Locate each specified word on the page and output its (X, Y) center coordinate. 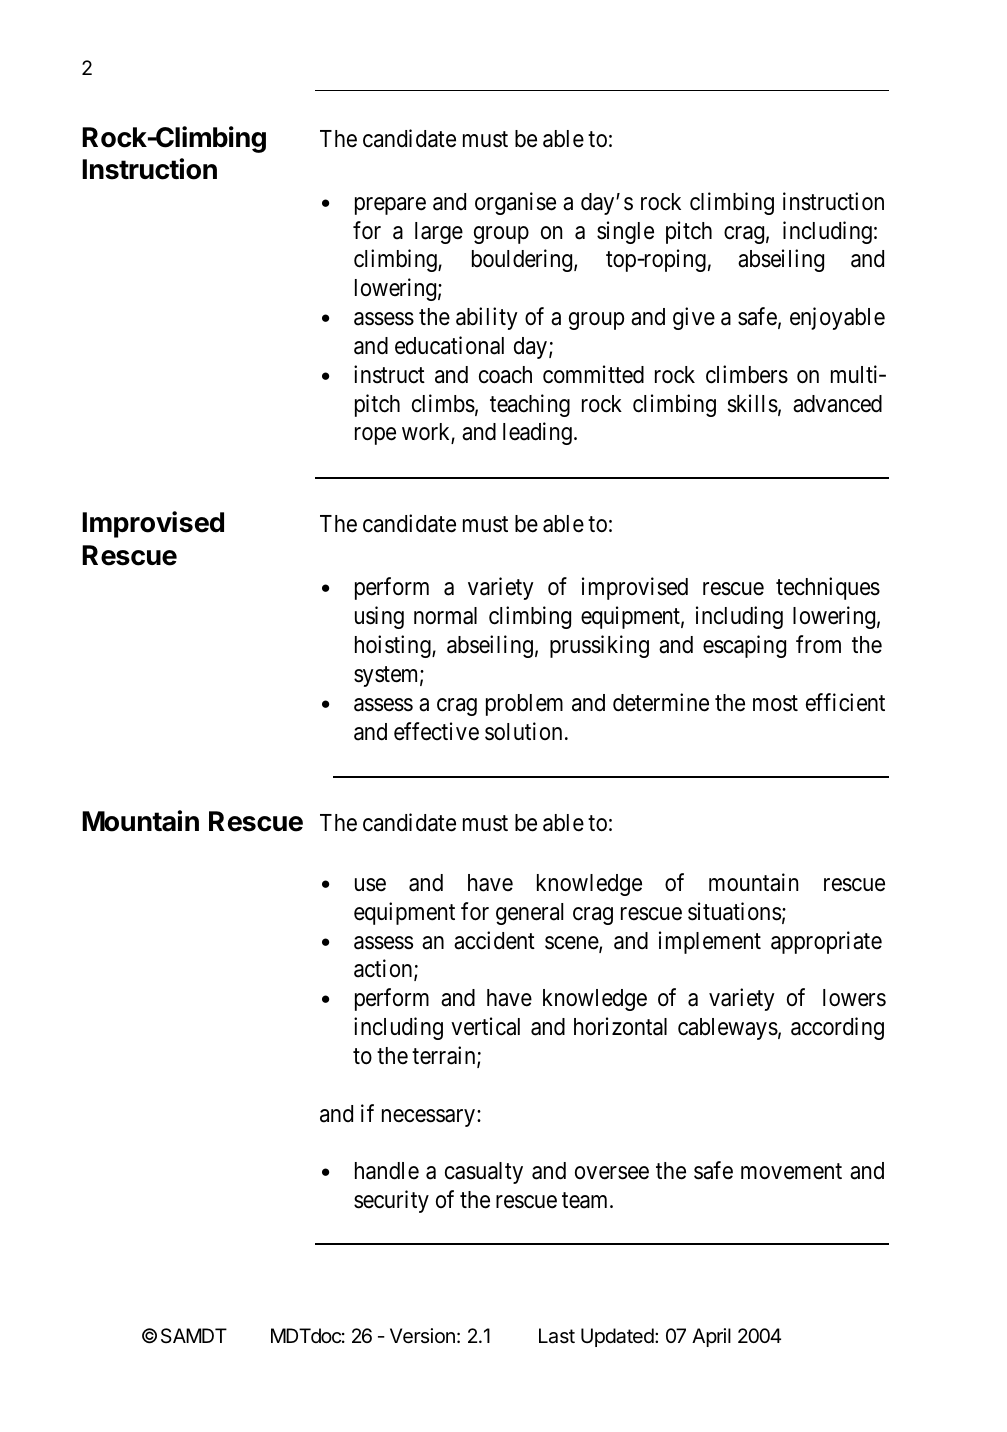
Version (422, 1336)
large (439, 233)
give (694, 318)
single (625, 232)
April (711, 1337)
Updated (618, 1337)
